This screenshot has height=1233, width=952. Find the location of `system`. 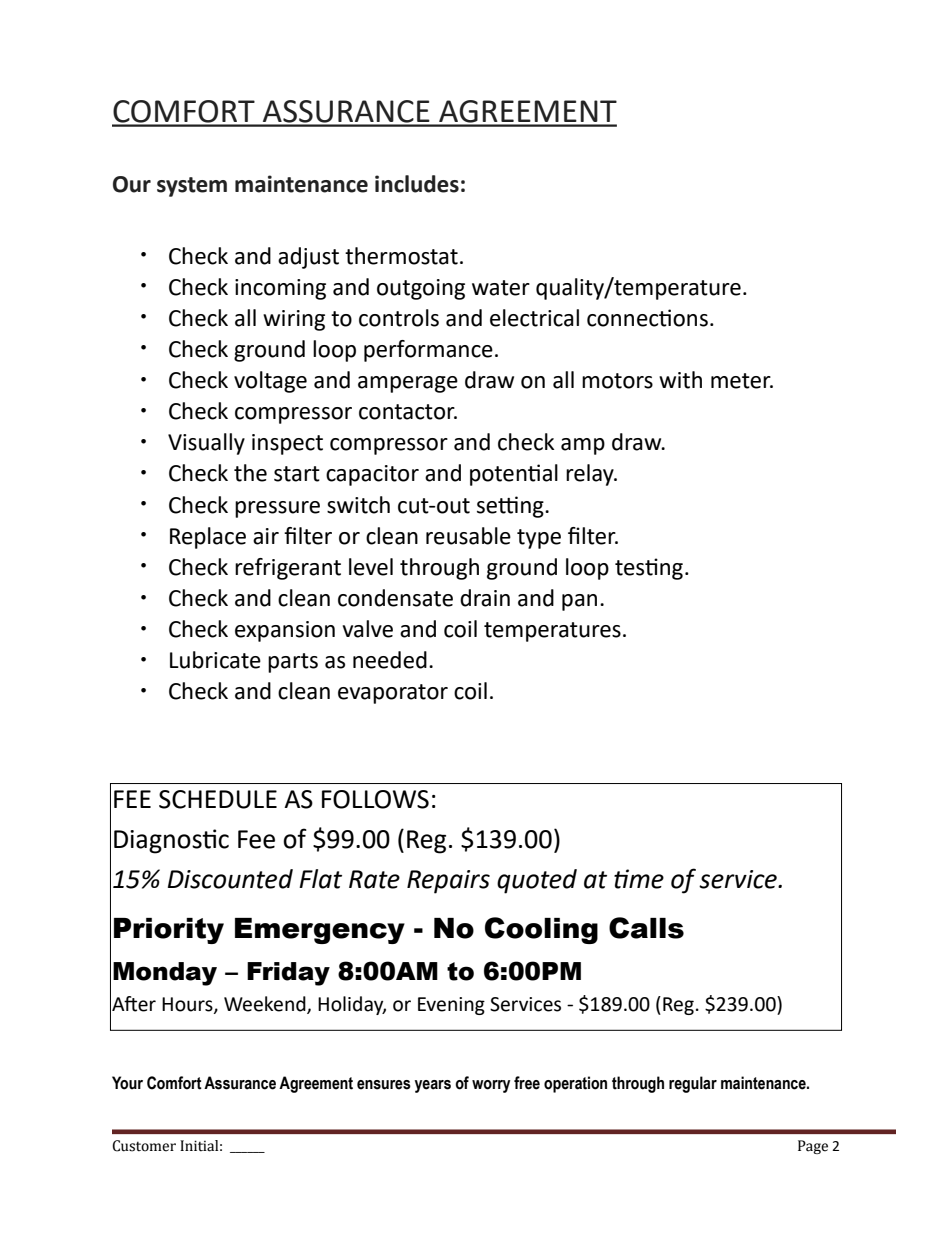

system is located at coordinates (192, 187).
